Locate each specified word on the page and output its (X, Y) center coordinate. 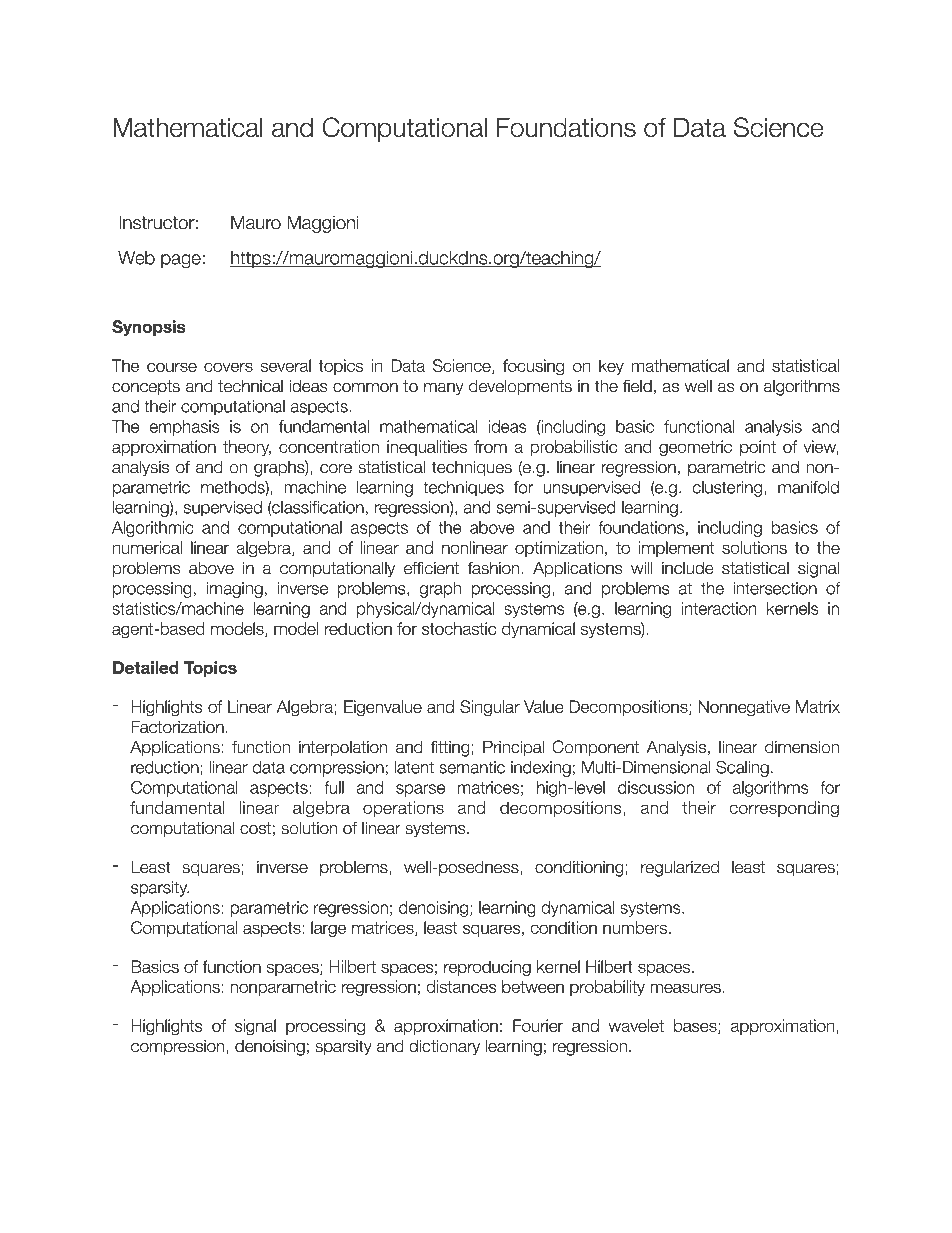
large (328, 929)
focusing (533, 367)
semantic (472, 767)
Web (136, 258)
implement (676, 549)
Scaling (742, 768)
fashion (494, 568)
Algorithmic (153, 529)
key (611, 367)
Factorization (177, 727)
